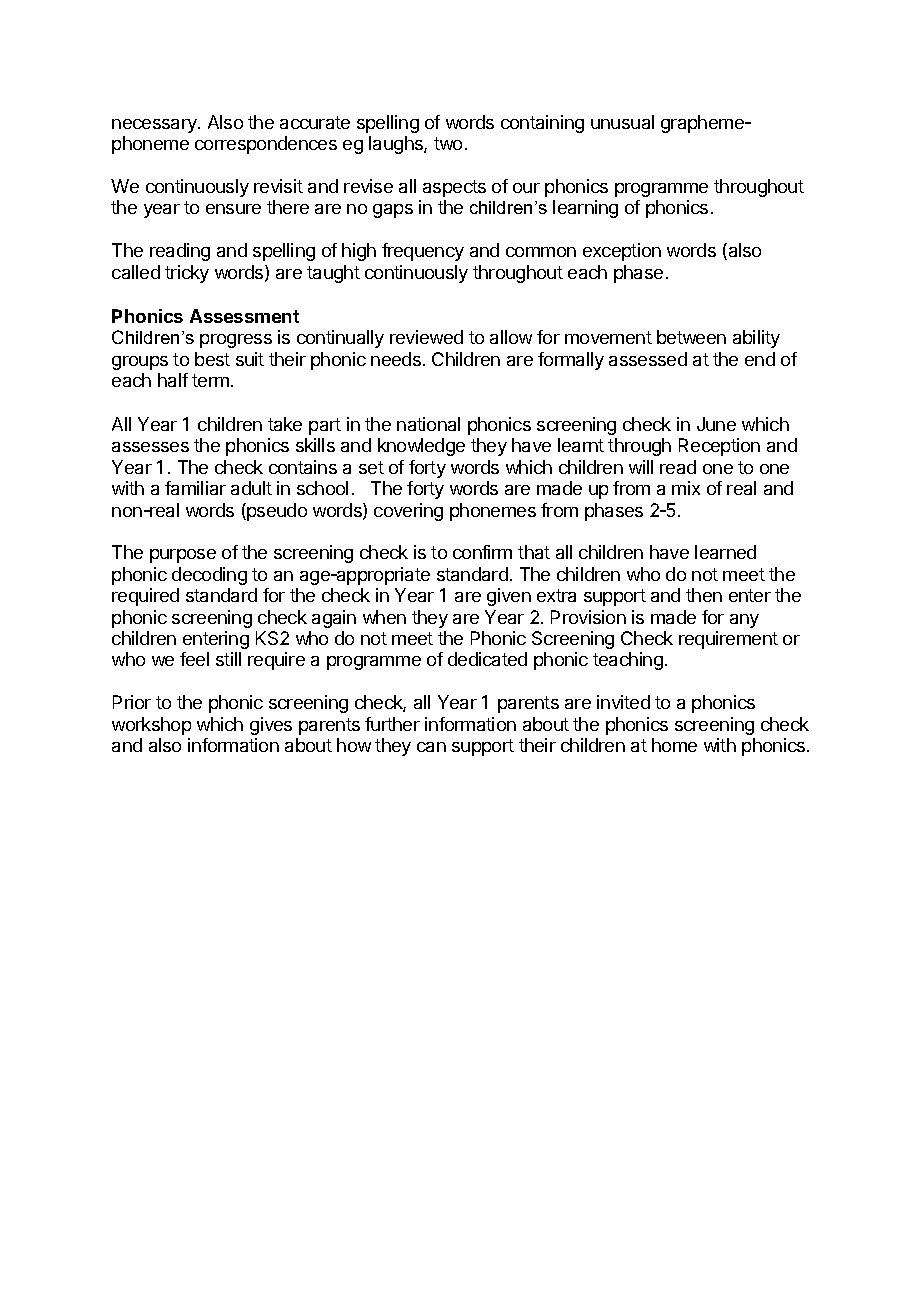 Image resolution: width=924 pixels, height=1308 pixels. Describe the element at coordinates (151, 726) in the document. I see `workshop` at that location.
